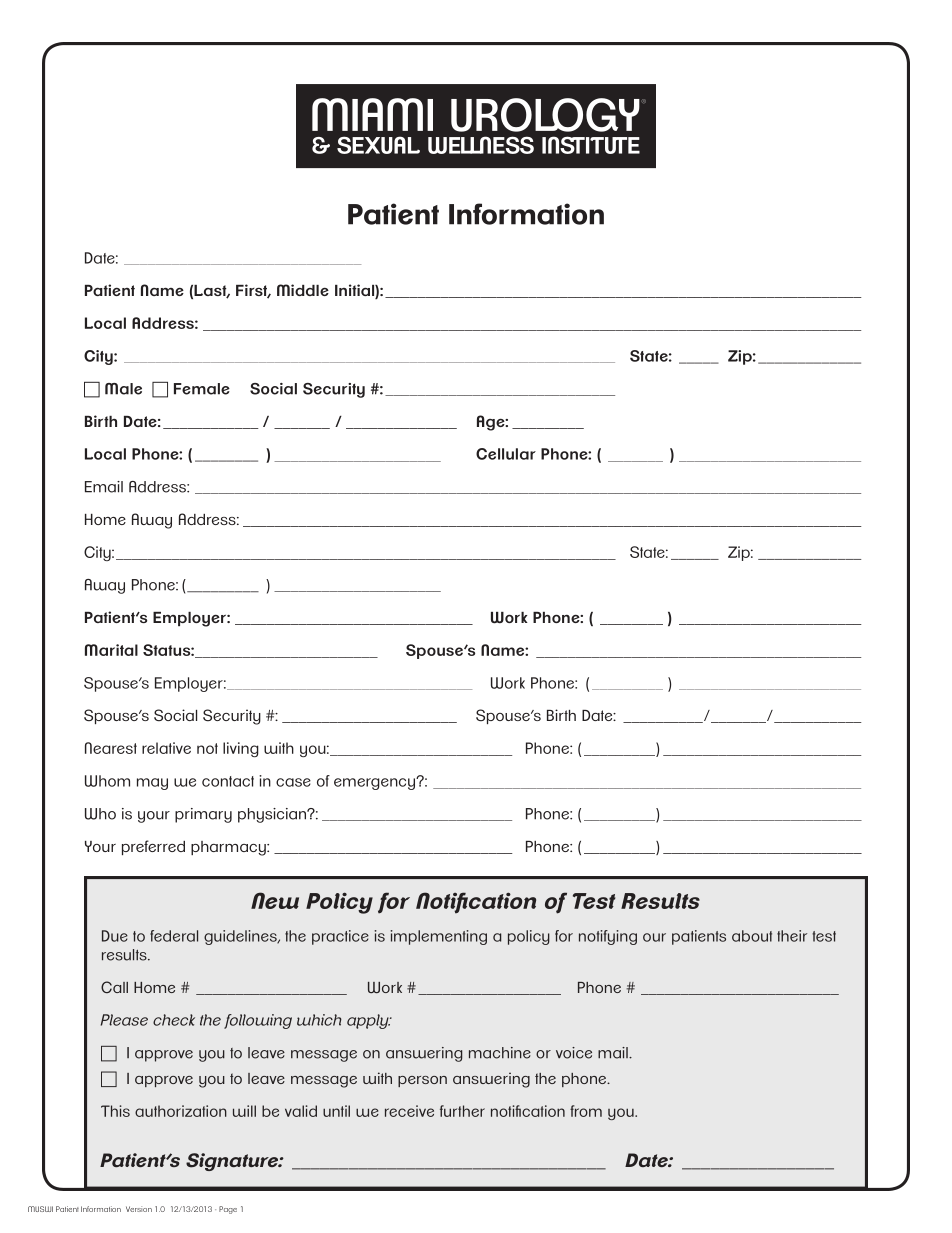  Describe the element at coordinates (228, 1210) in the screenshot. I see `Page` at that location.
